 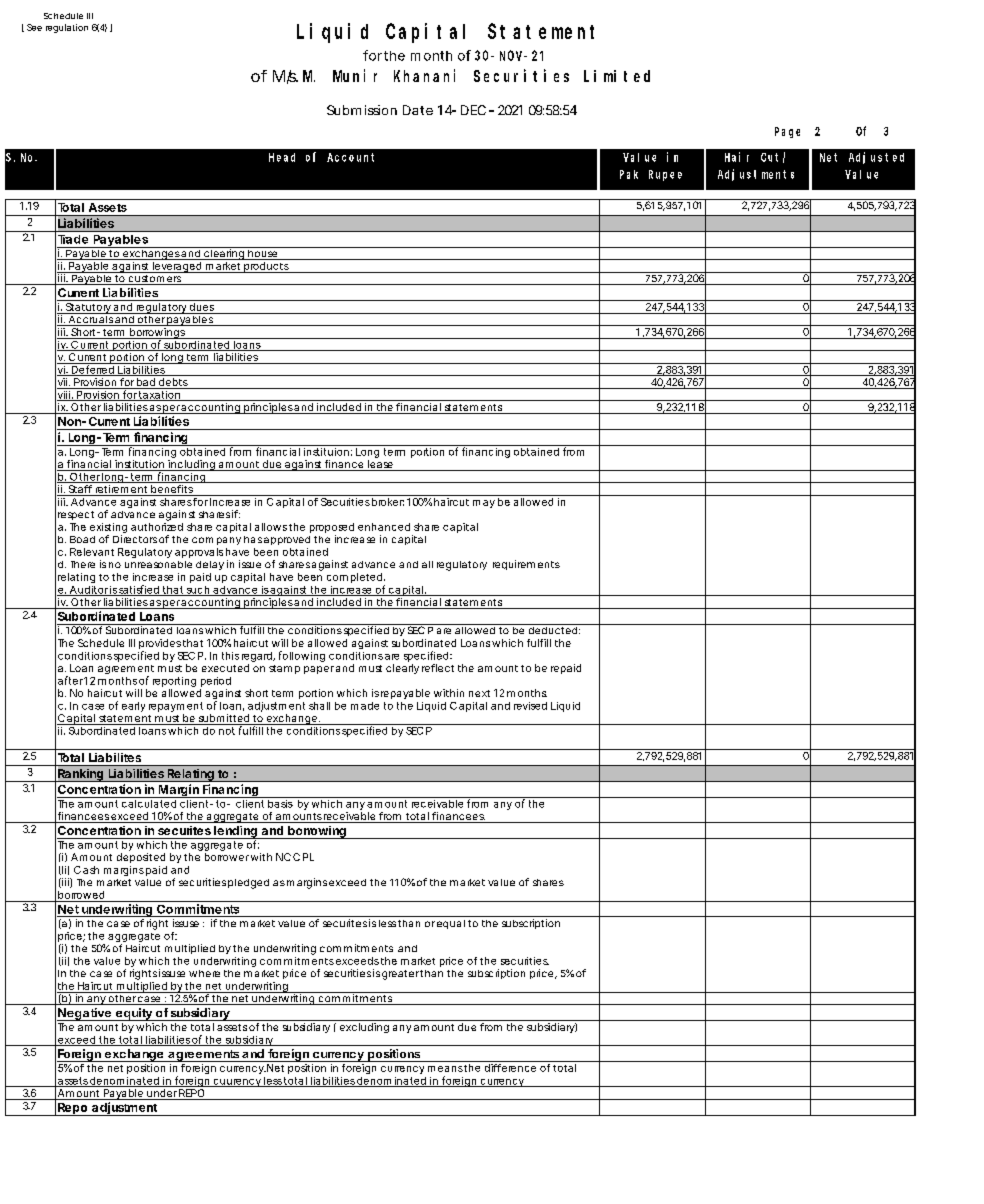 What do you see at coordinates (67, 28) in the page?
I see `regulation` at bounding box center [67, 28].
